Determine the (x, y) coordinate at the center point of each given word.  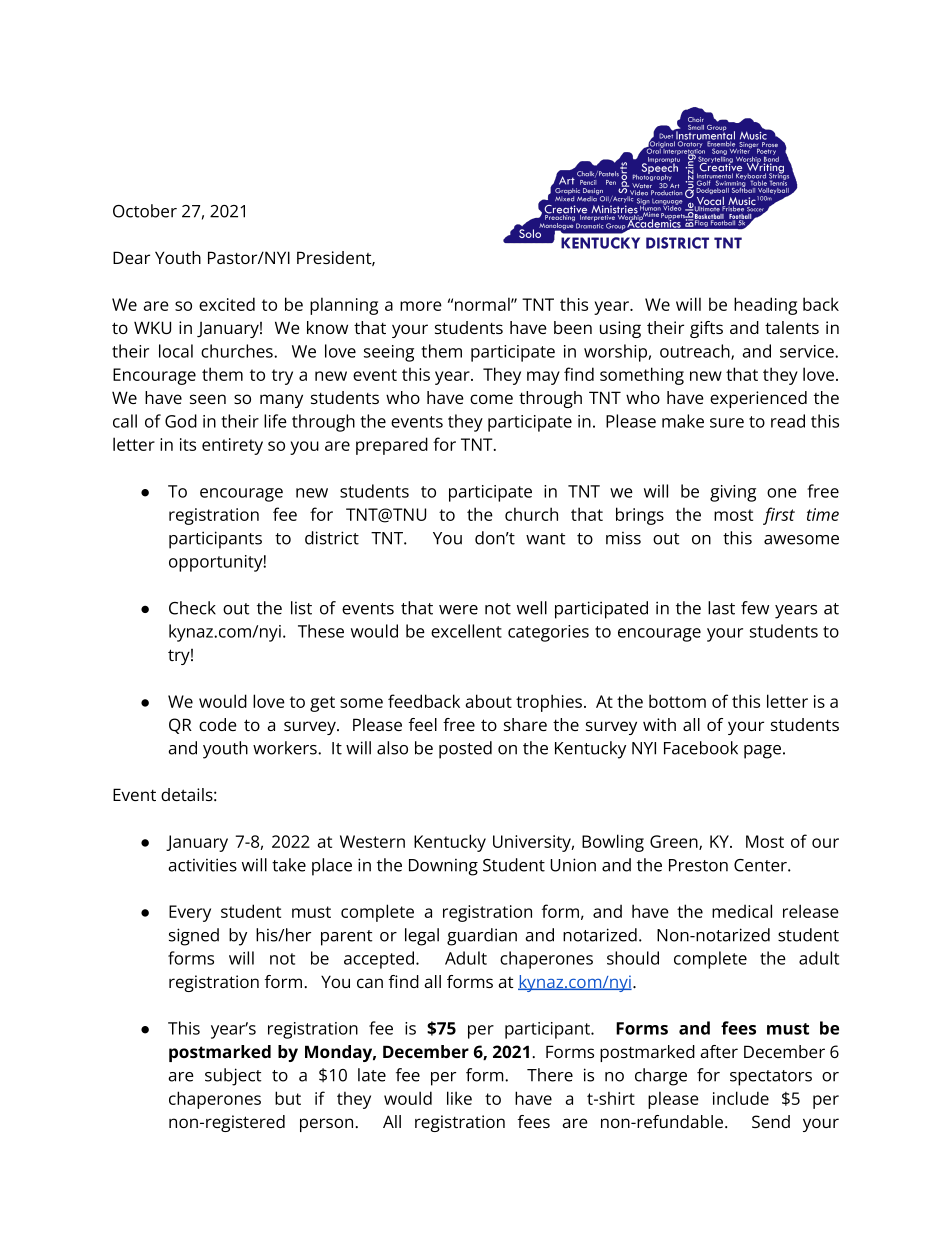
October (145, 211)
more (421, 306)
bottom (677, 701)
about (488, 701)
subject (233, 1077)
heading (765, 306)
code (218, 724)
